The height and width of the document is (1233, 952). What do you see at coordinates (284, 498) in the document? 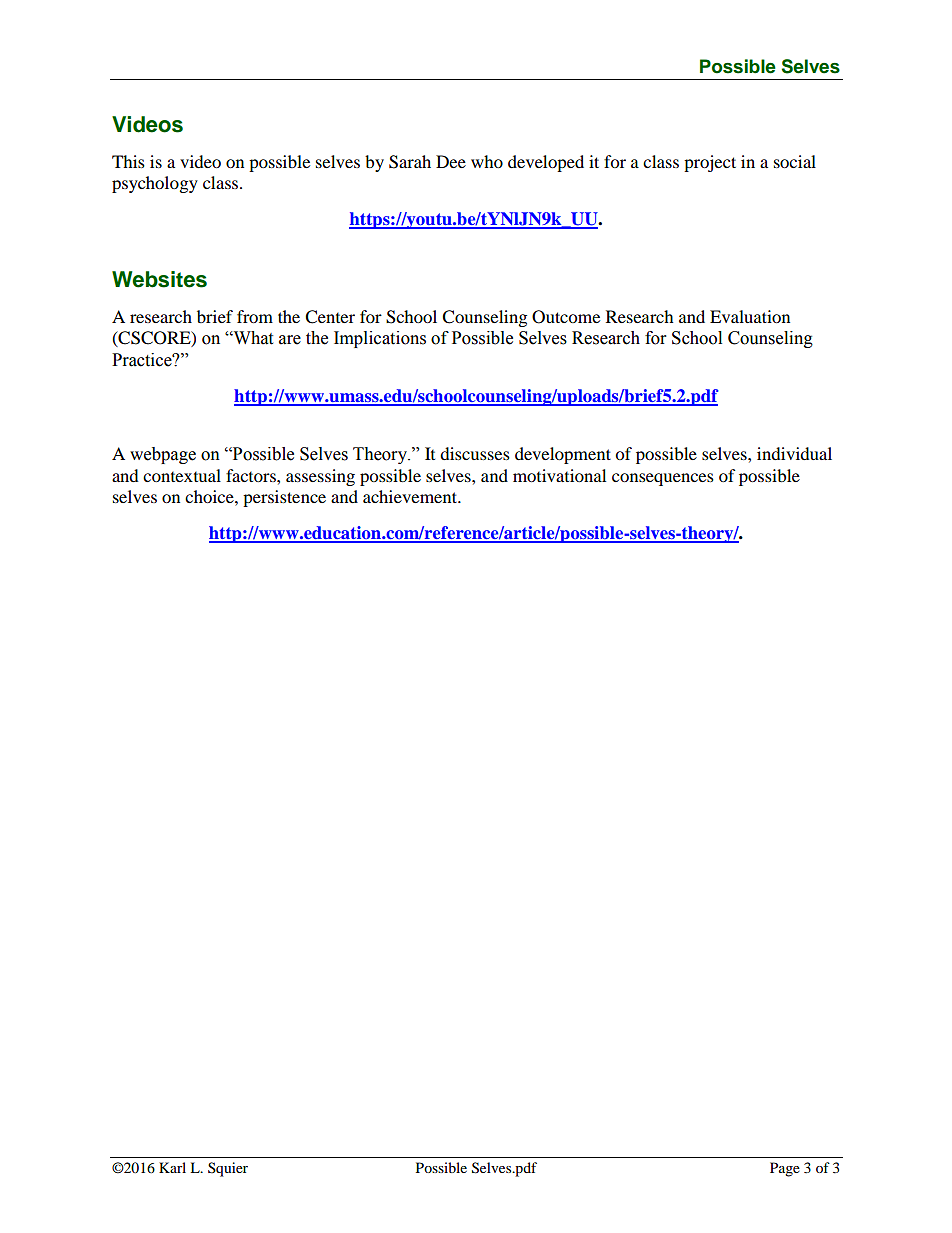
I see `persistence` at bounding box center [284, 498].
